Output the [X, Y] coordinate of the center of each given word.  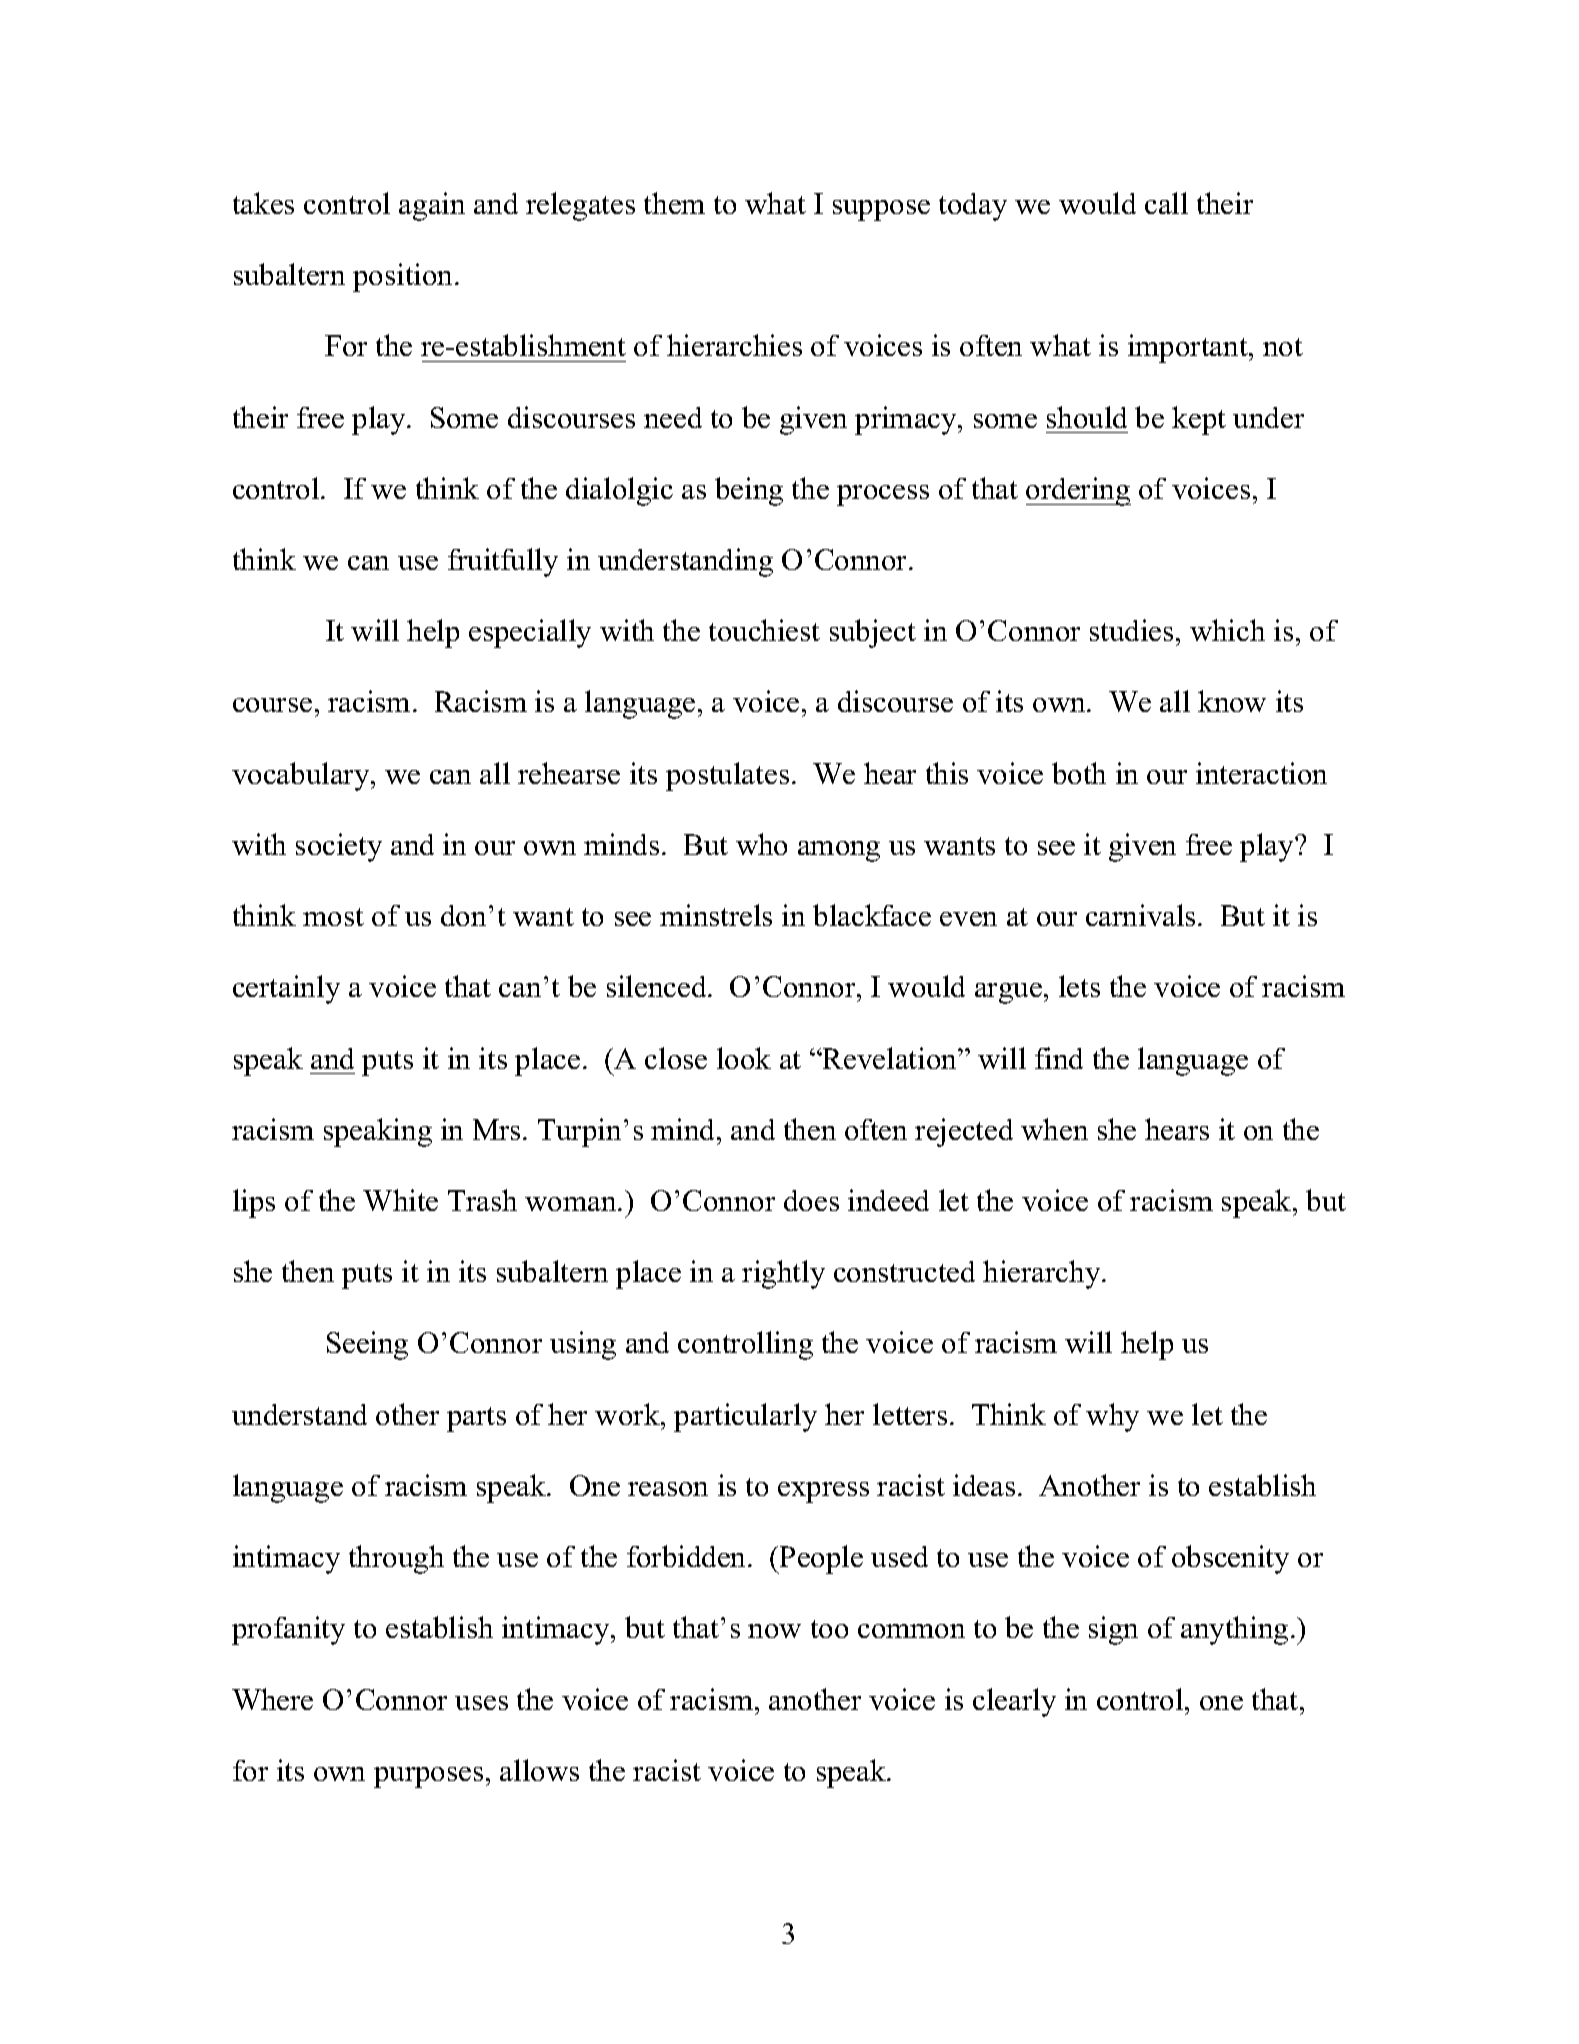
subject [873, 633]
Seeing [367, 1345]
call [1166, 203]
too [829, 1629]
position [404, 277]
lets [1079, 986]
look [744, 1058]
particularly [745, 1417]
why [1112, 1417]
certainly [286, 989]
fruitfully [503, 562]
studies [1131, 630]
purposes [428, 1777]
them [674, 203]
